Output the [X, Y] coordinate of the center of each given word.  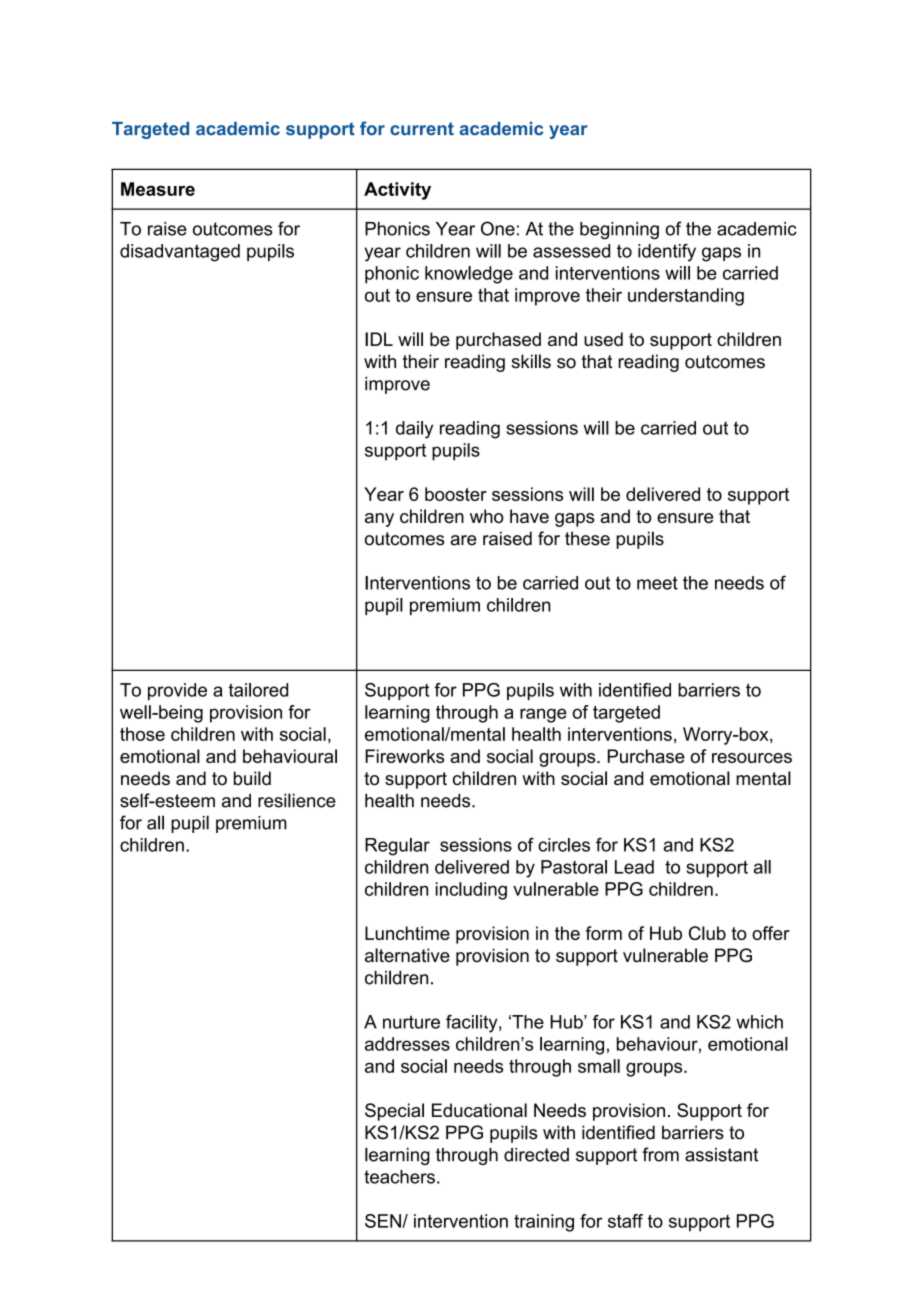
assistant [721, 1155]
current [422, 129]
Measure [158, 189]
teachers [399, 1177]
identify [667, 253]
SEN [384, 1221]
